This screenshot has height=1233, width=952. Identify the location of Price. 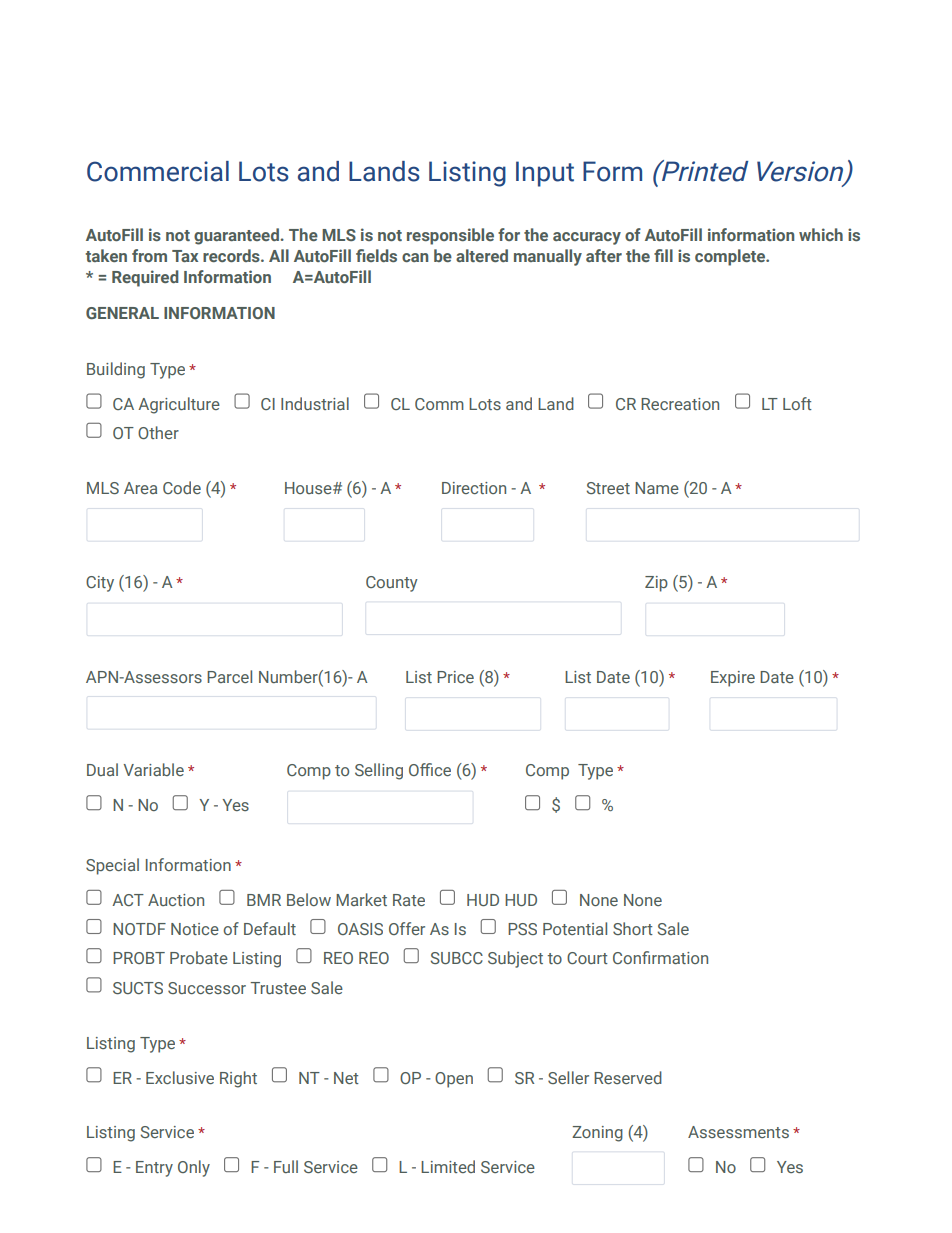
(455, 677).
